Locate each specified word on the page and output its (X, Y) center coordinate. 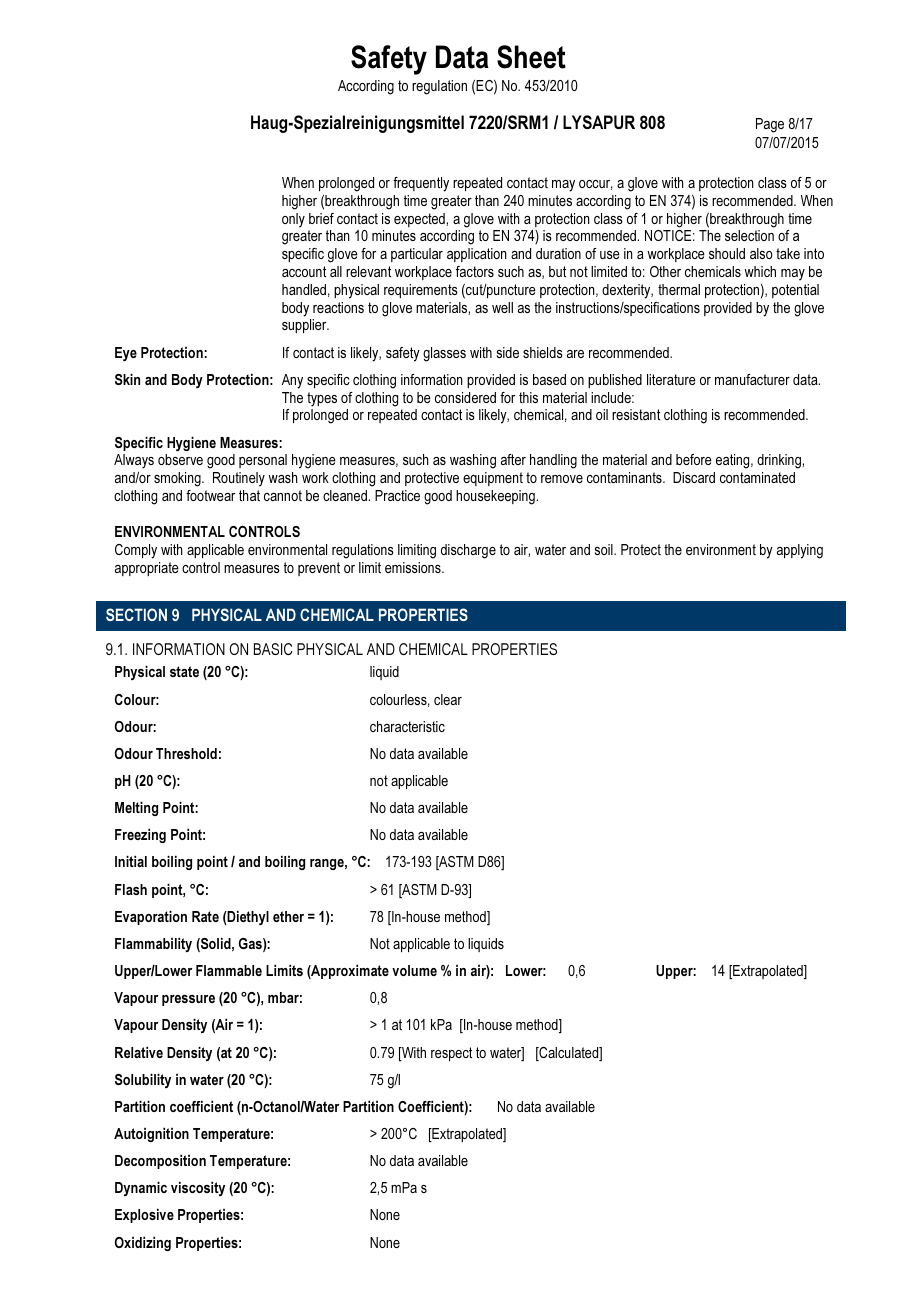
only (293, 220)
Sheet (531, 57)
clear (448, 699)
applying (800, 551)
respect (451, 1054)
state (184, 671)
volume (414, 970)
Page (770, 125)
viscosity (198, 1189)
